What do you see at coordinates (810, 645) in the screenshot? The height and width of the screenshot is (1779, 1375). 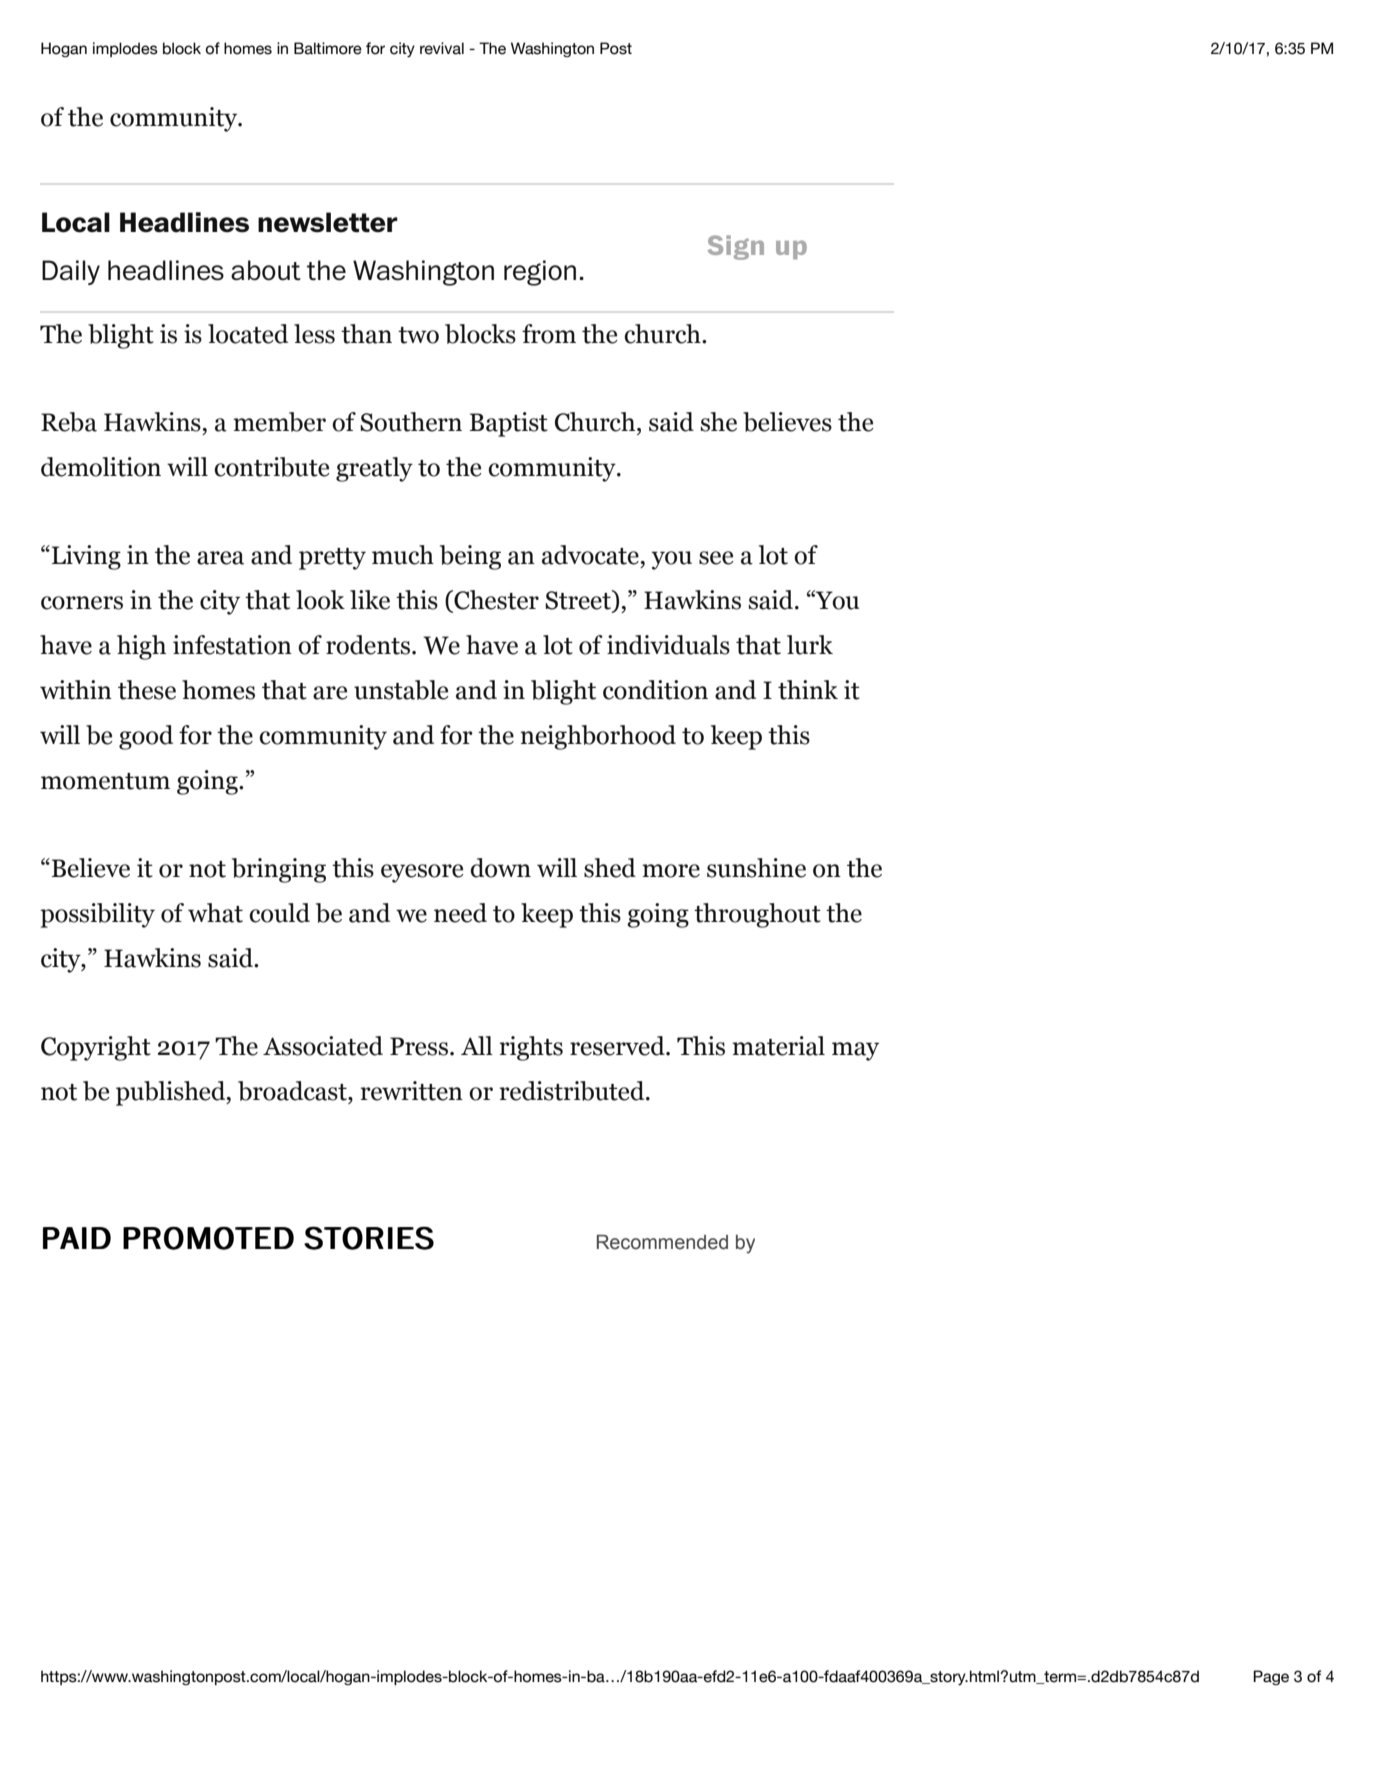 I see `lurk` at bounding box center [810, 645].
